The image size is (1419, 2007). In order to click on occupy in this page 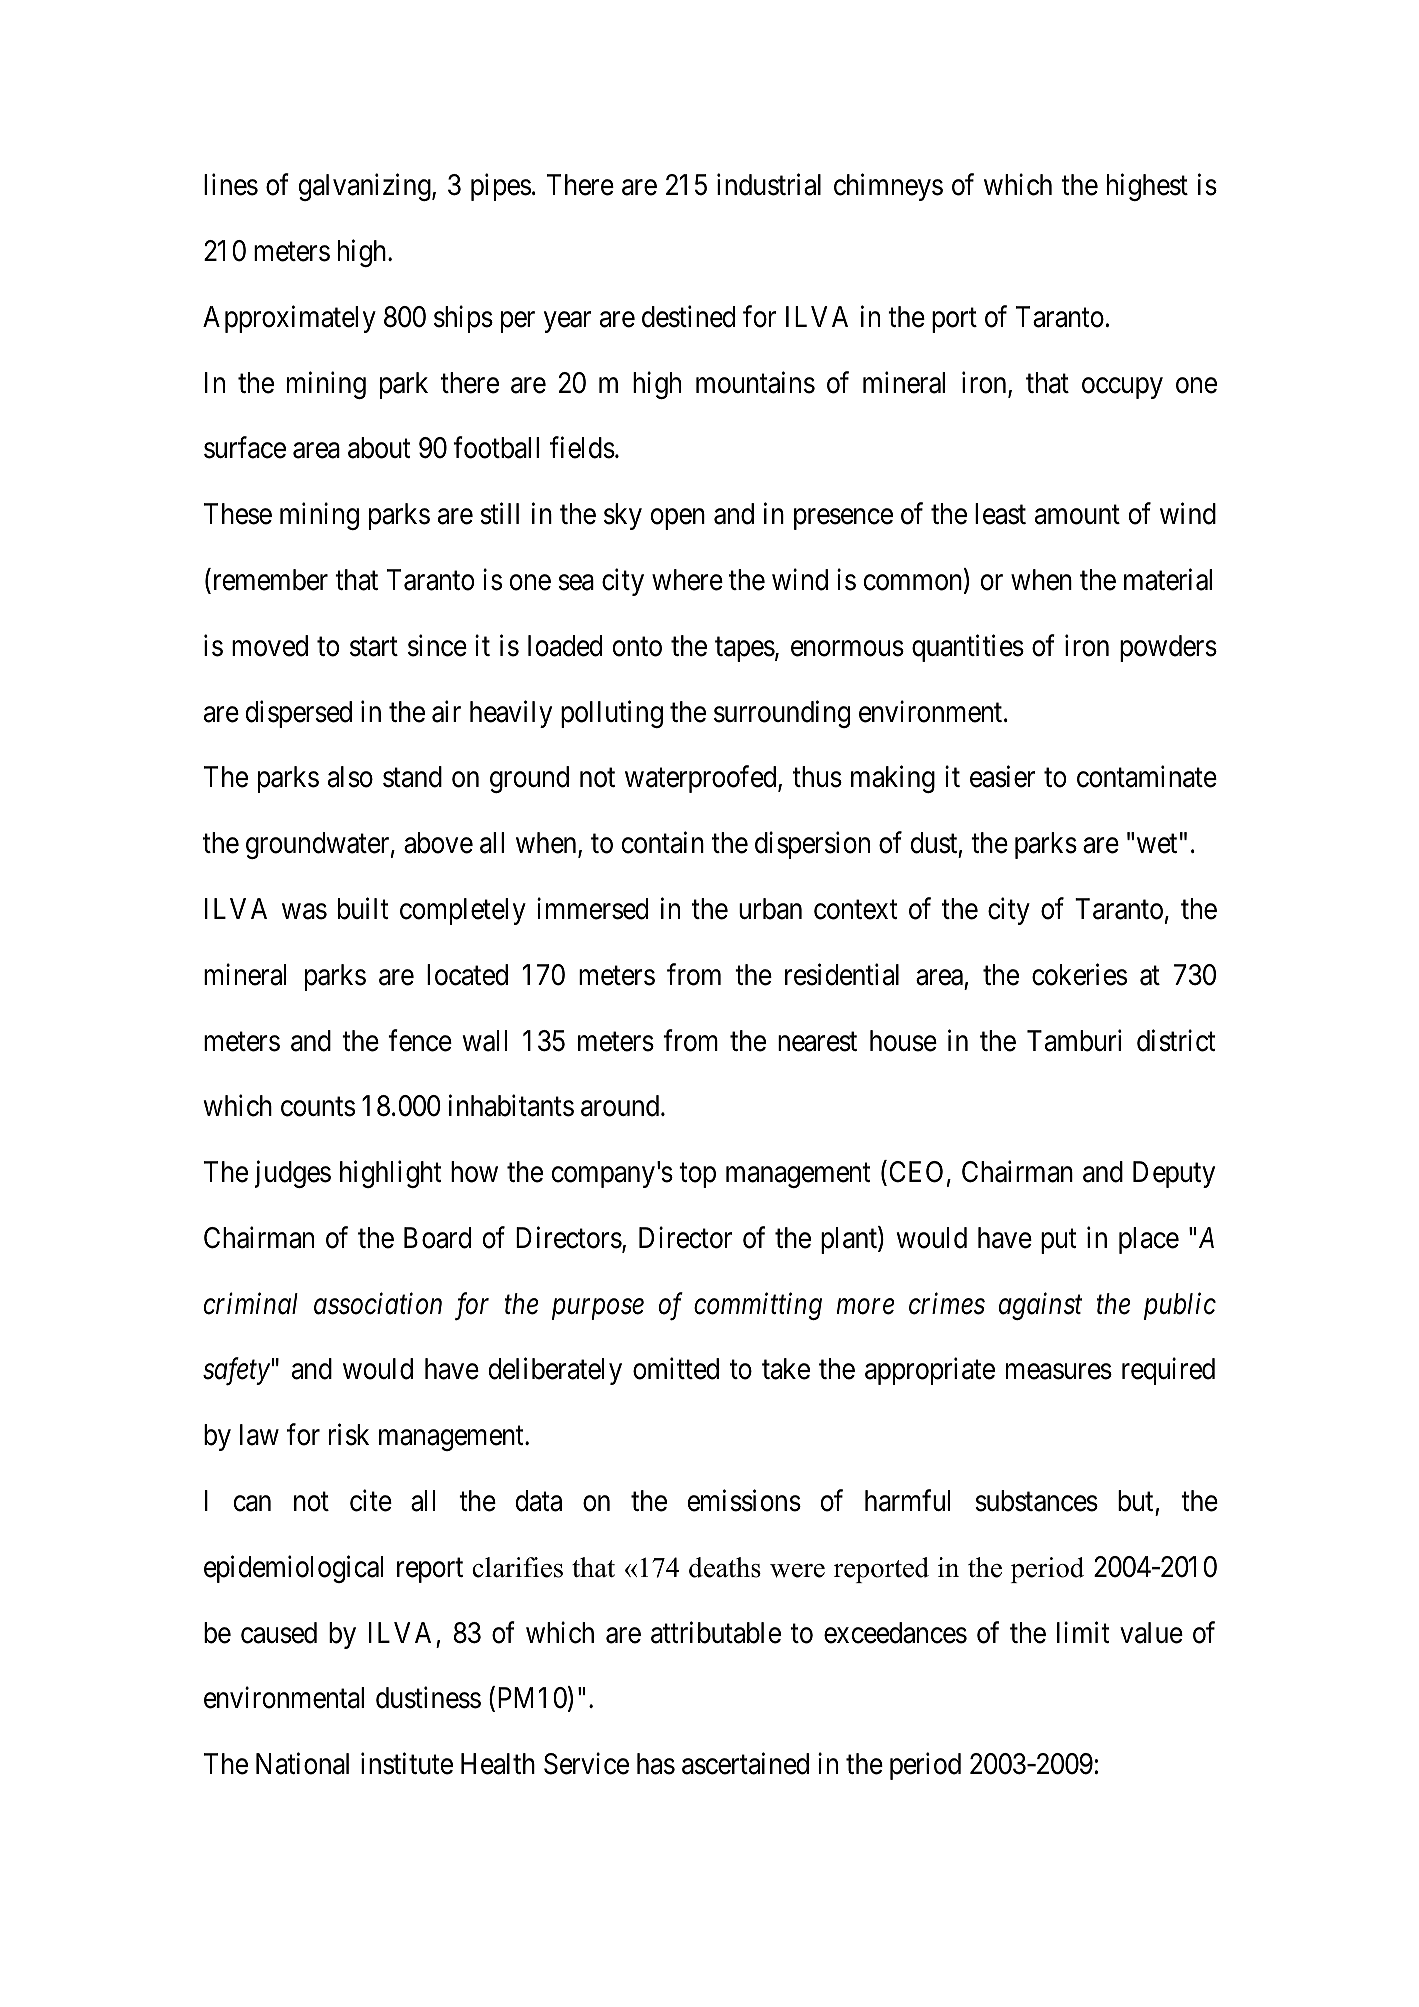, I will do `click(1122, 388)`.
